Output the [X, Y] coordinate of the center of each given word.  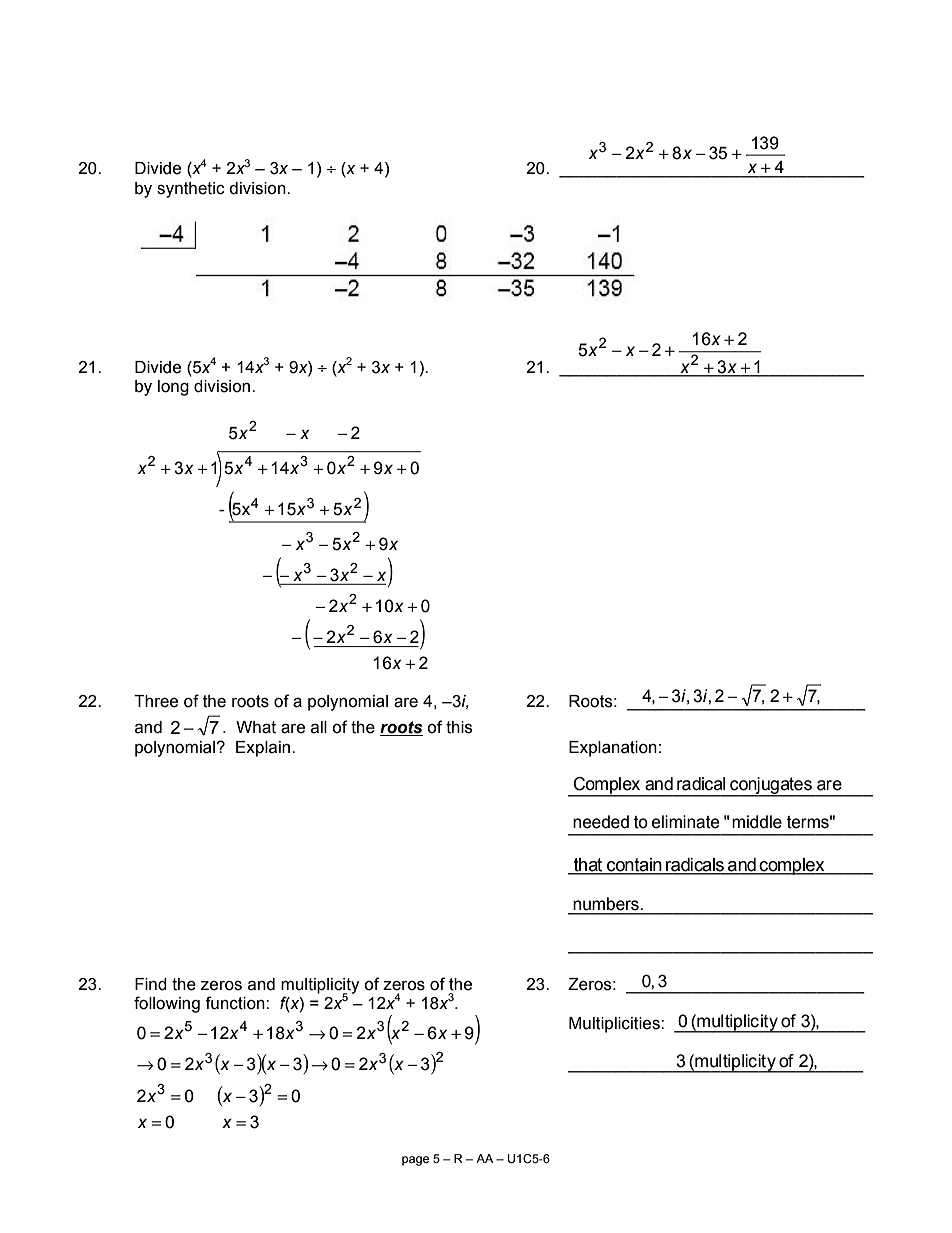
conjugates [771, 786]
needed [601, 822]
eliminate [686, 822]
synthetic [191, 190]
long [173, 388]
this [459, 727]
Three [156, 701]
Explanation [613, 749]
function [236, 1003]
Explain [263, 749]
